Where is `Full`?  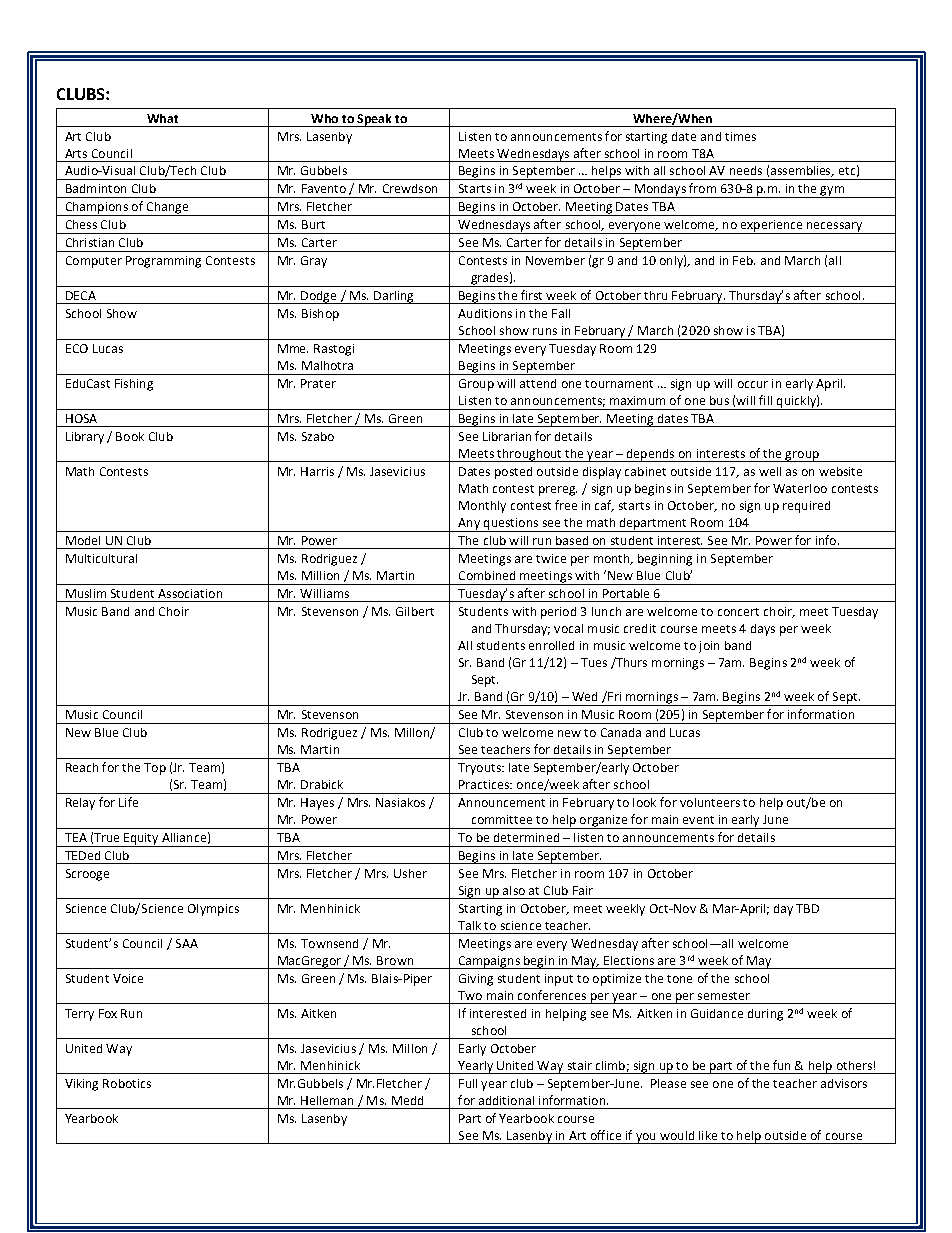
Full is located at coordinates (468, 1083).
